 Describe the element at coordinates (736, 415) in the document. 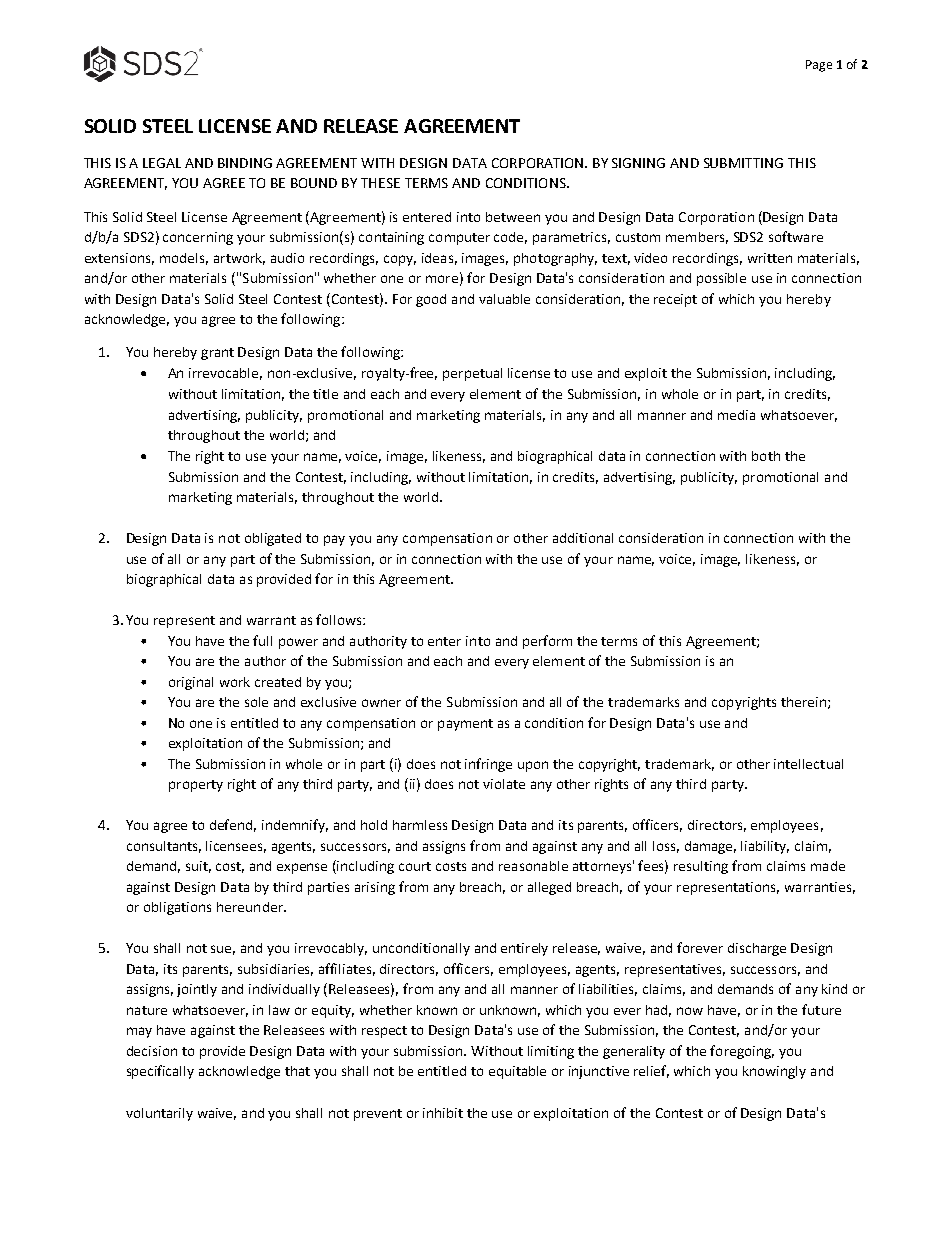

I see `media` at that location.
